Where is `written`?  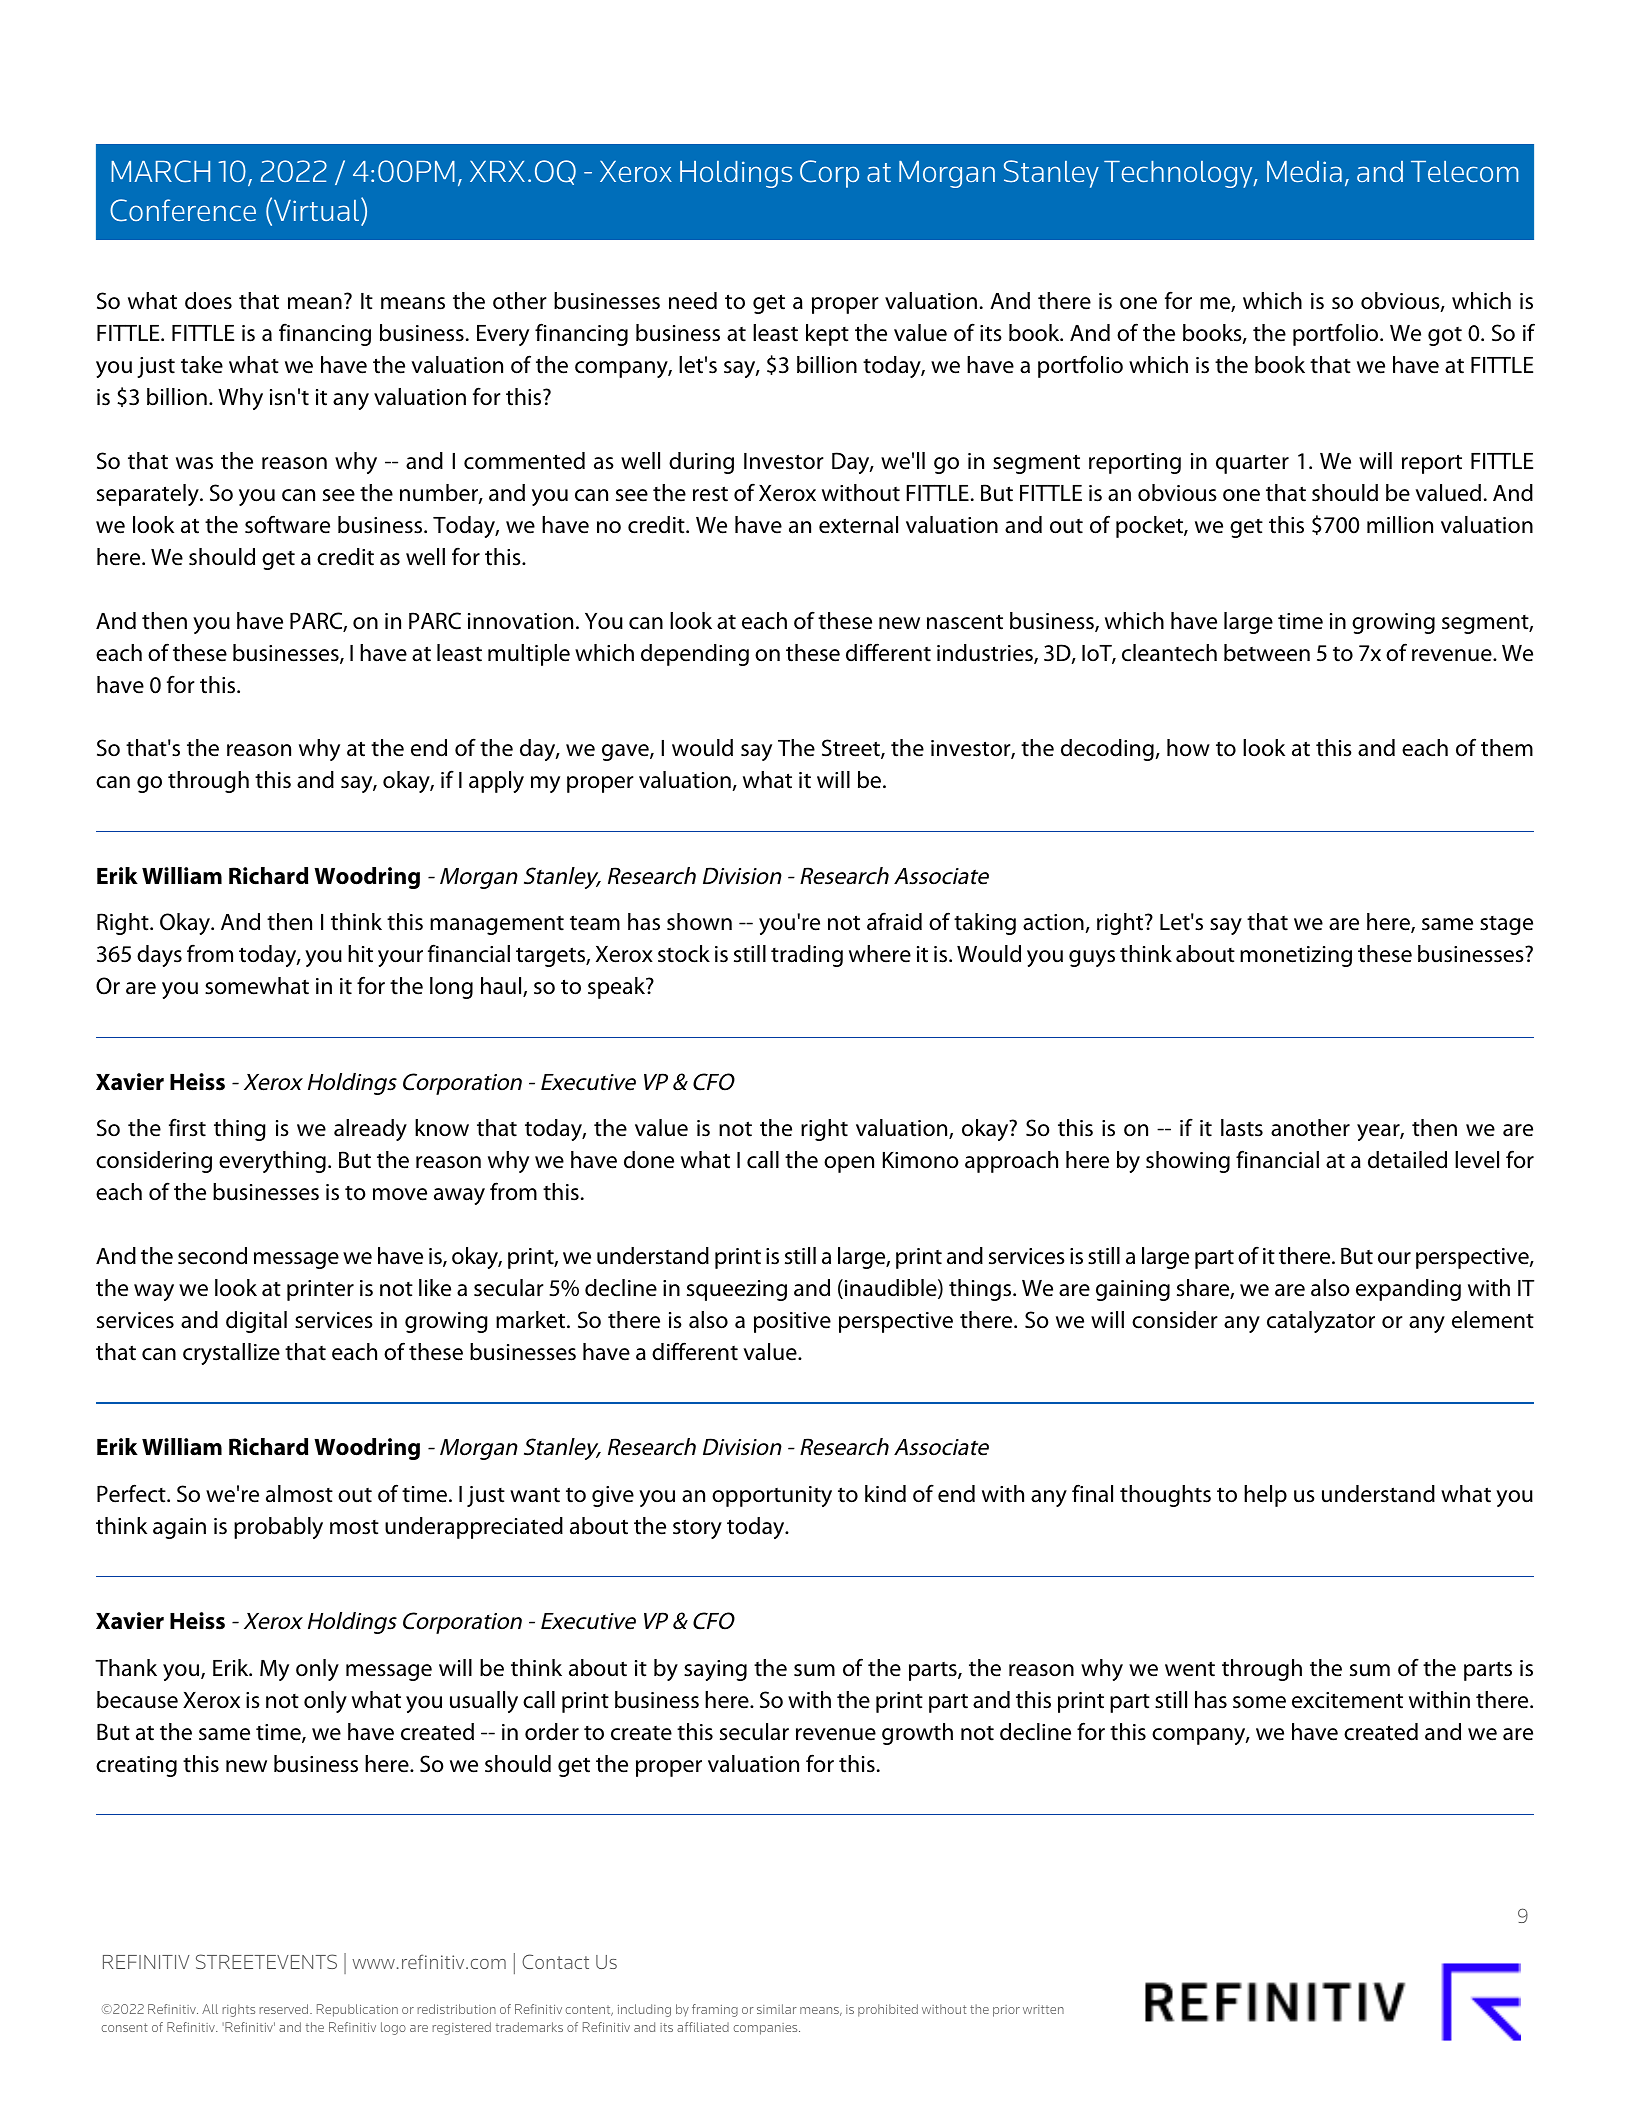 written is located at coordinates (1043, 2009).
